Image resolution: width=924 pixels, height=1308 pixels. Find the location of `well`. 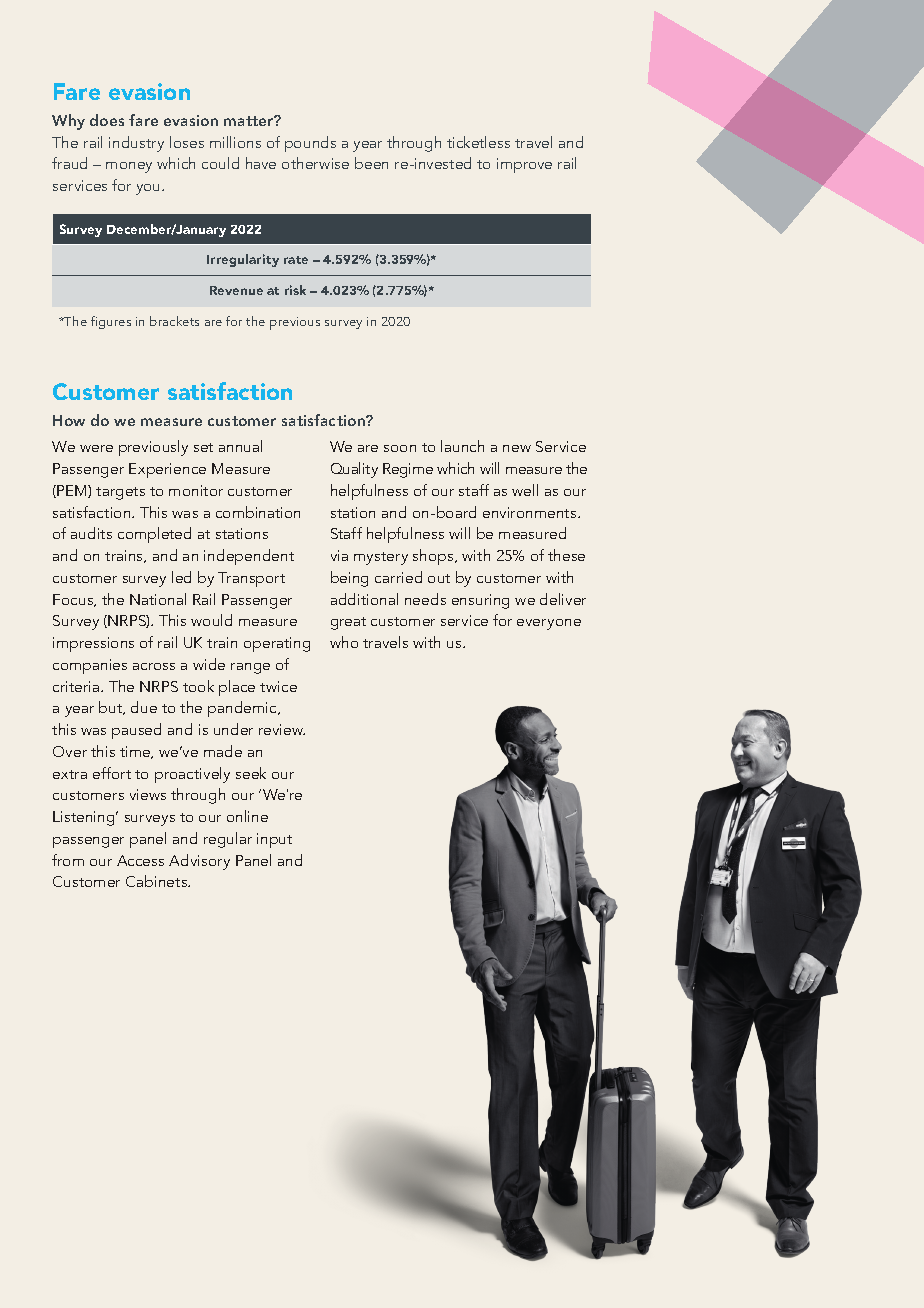

well is located at coordinates (525, 490).
